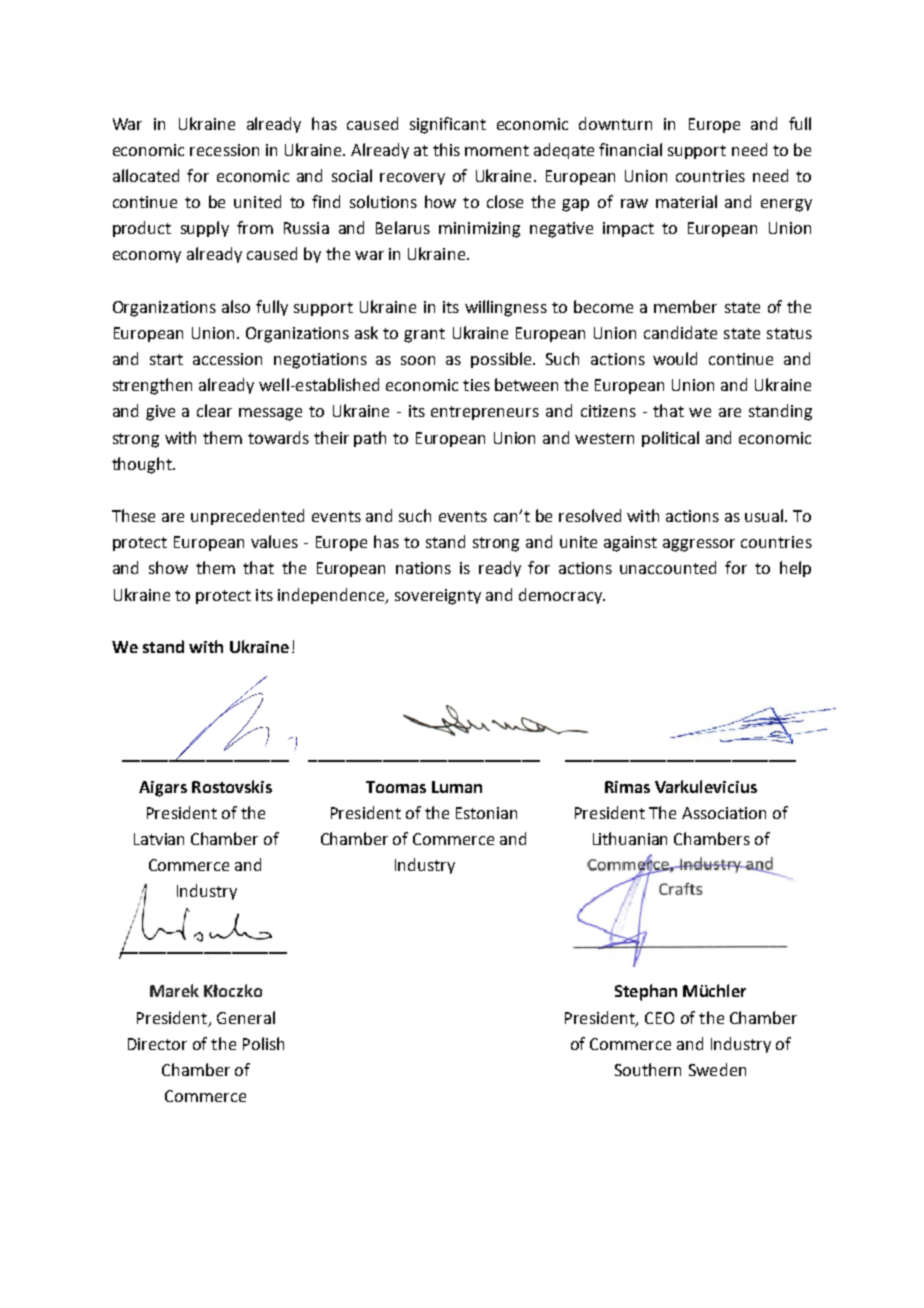 The image size is (924, 1308). I want to click on show, so click(168, 567).
